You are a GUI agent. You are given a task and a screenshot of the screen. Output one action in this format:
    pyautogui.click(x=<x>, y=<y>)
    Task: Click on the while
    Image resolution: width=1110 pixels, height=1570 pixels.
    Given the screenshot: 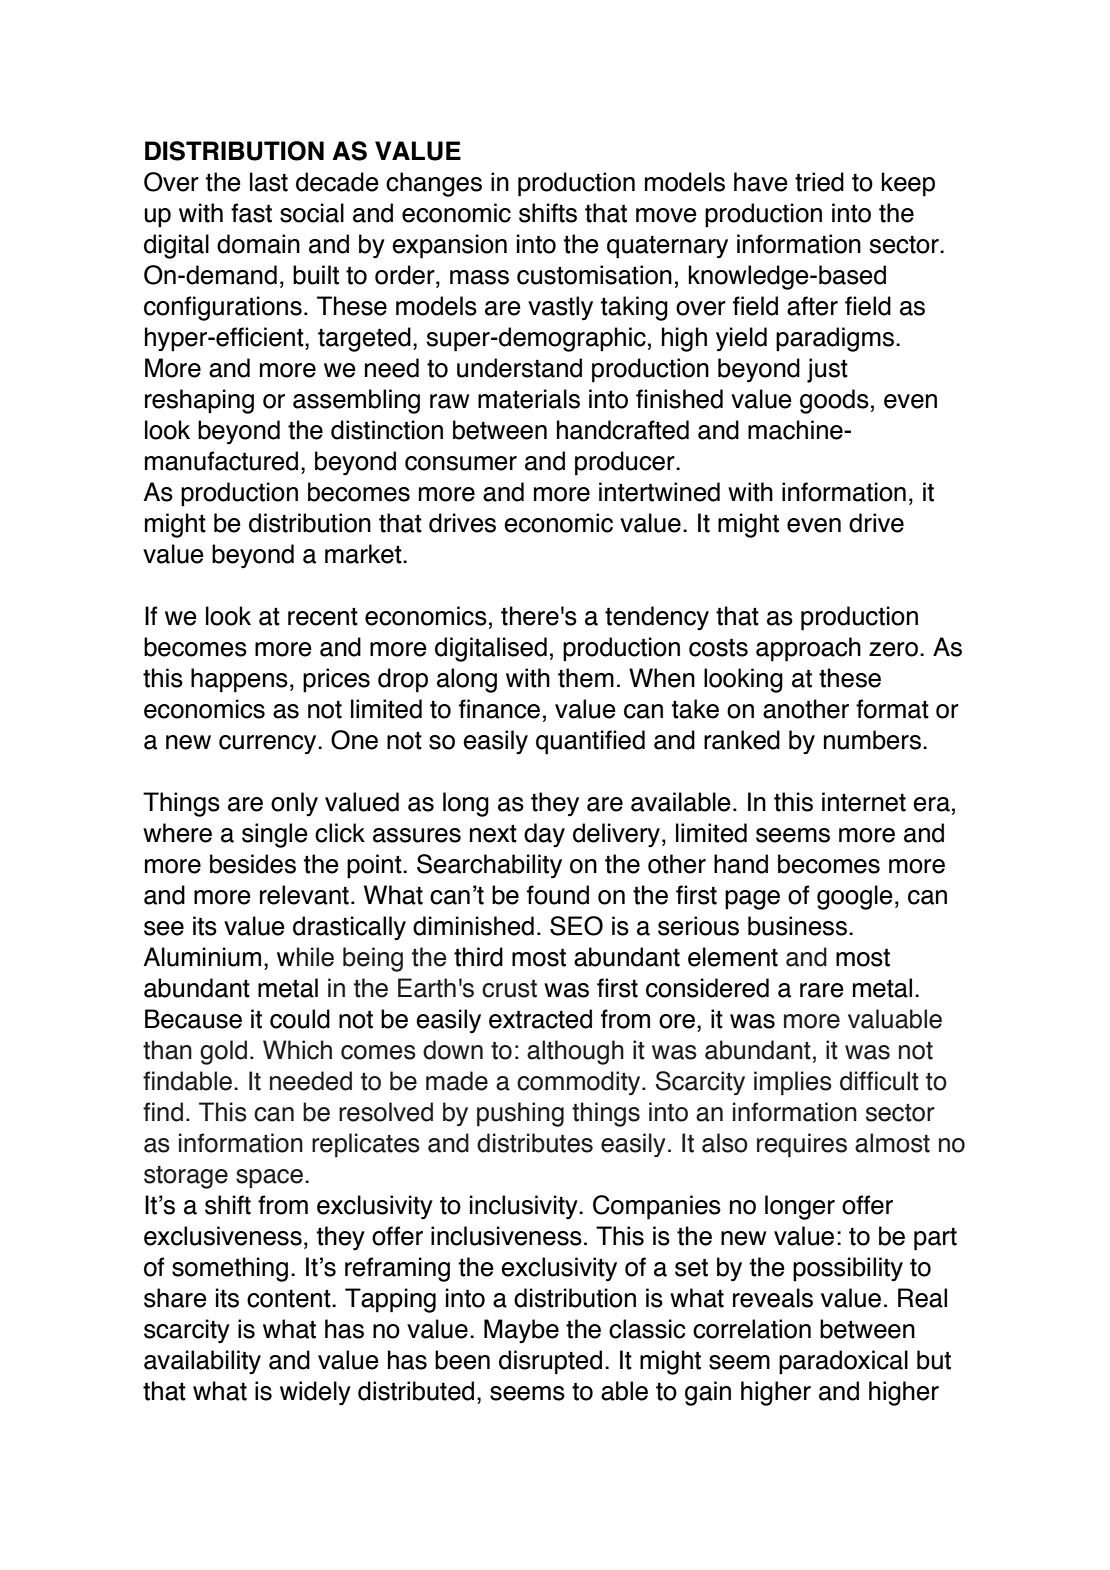 What is the action you would take?
    pyautogui.click(x=305, y=957)
